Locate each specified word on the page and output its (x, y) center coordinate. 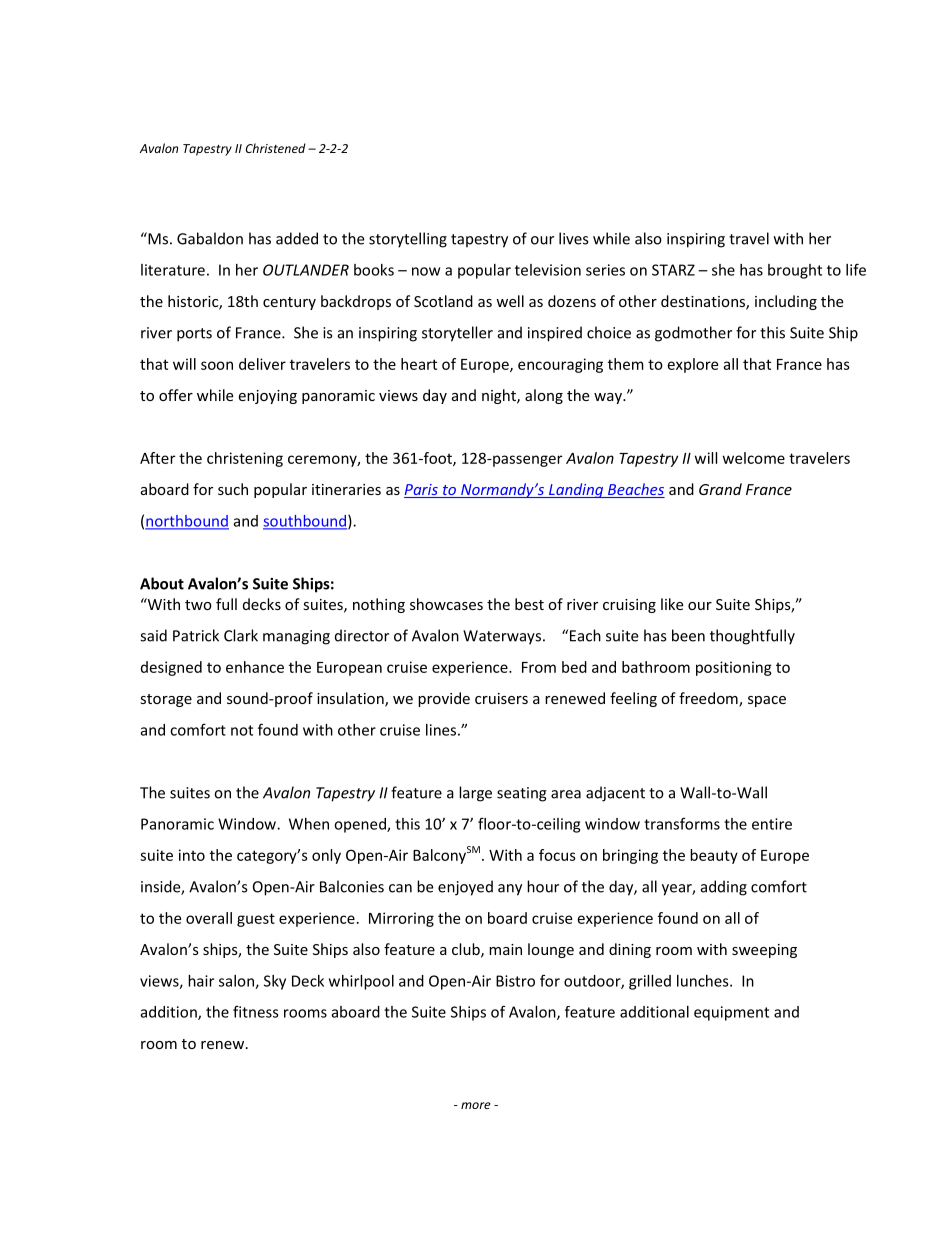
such (233, 489)
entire (772, 824)
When (309, 824)
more (476, 1105)
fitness (256, 1011)
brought (795, 271)
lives (573, 238)
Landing (576, 490)
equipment (731, 1013)
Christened (276, 148)
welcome (754, 458)
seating (522, 794)
